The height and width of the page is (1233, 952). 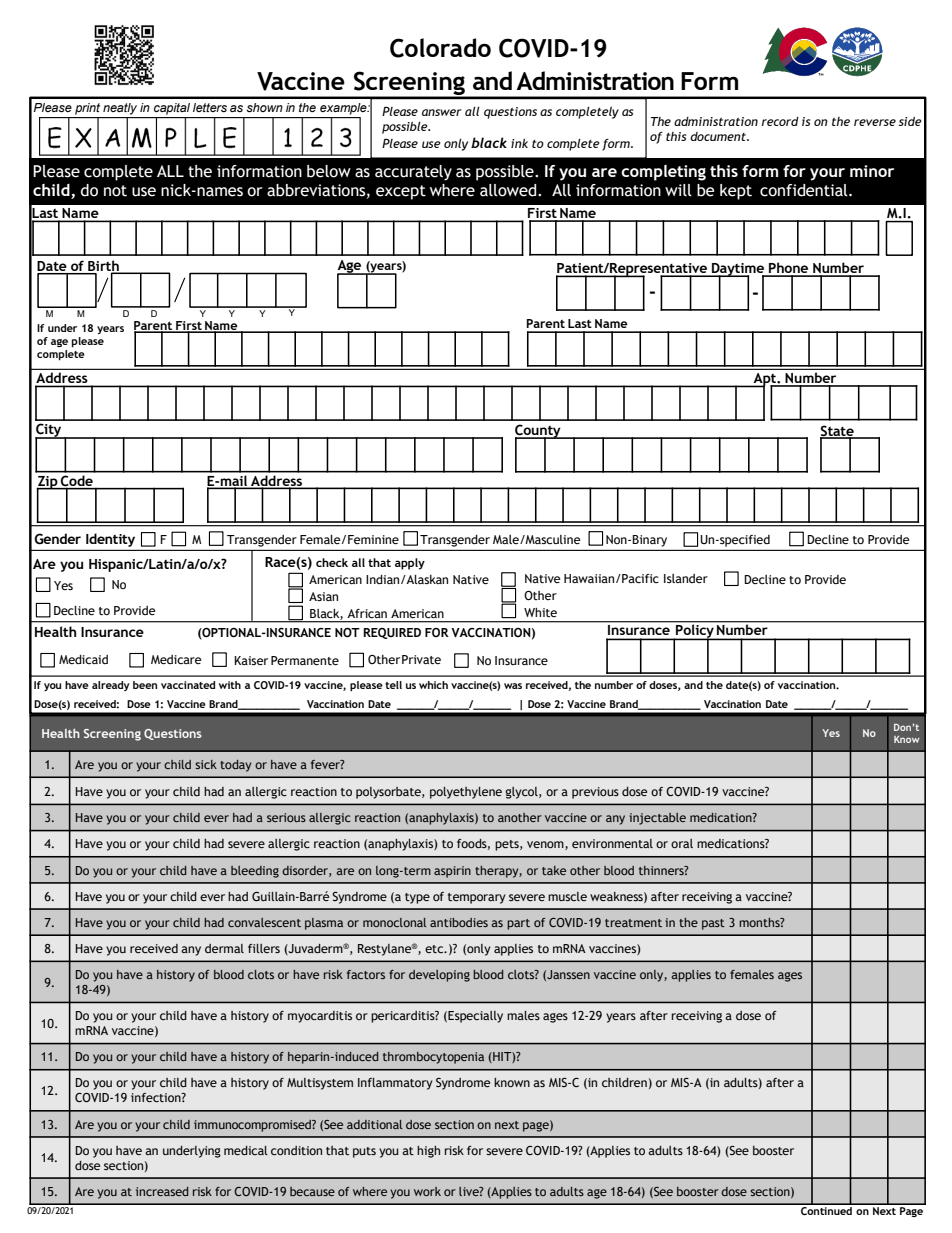 What do you see at coordinates (162, 1191) in the page?
I see `increased` at bounding box center [162, 1191].
